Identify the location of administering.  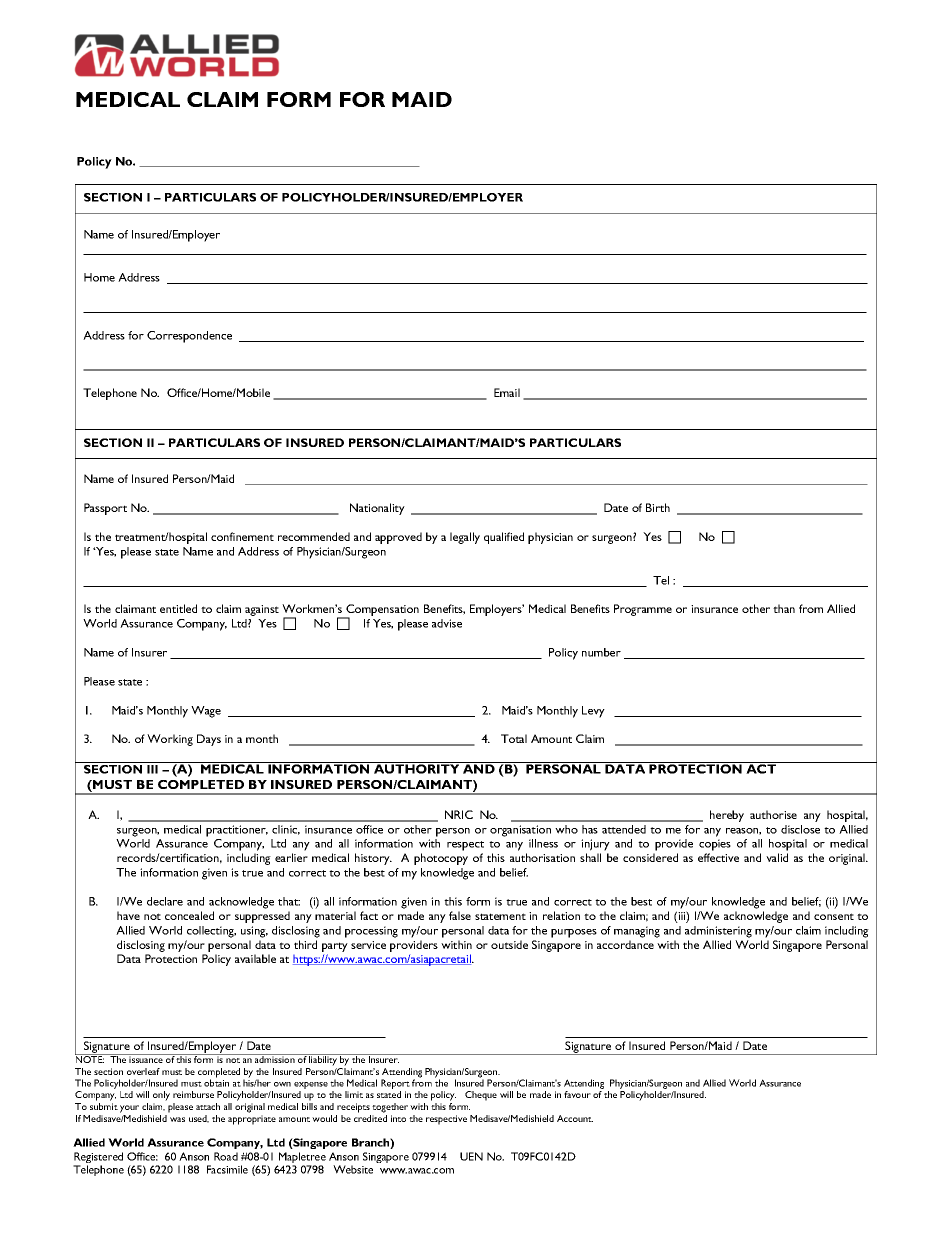
(718, 932).
